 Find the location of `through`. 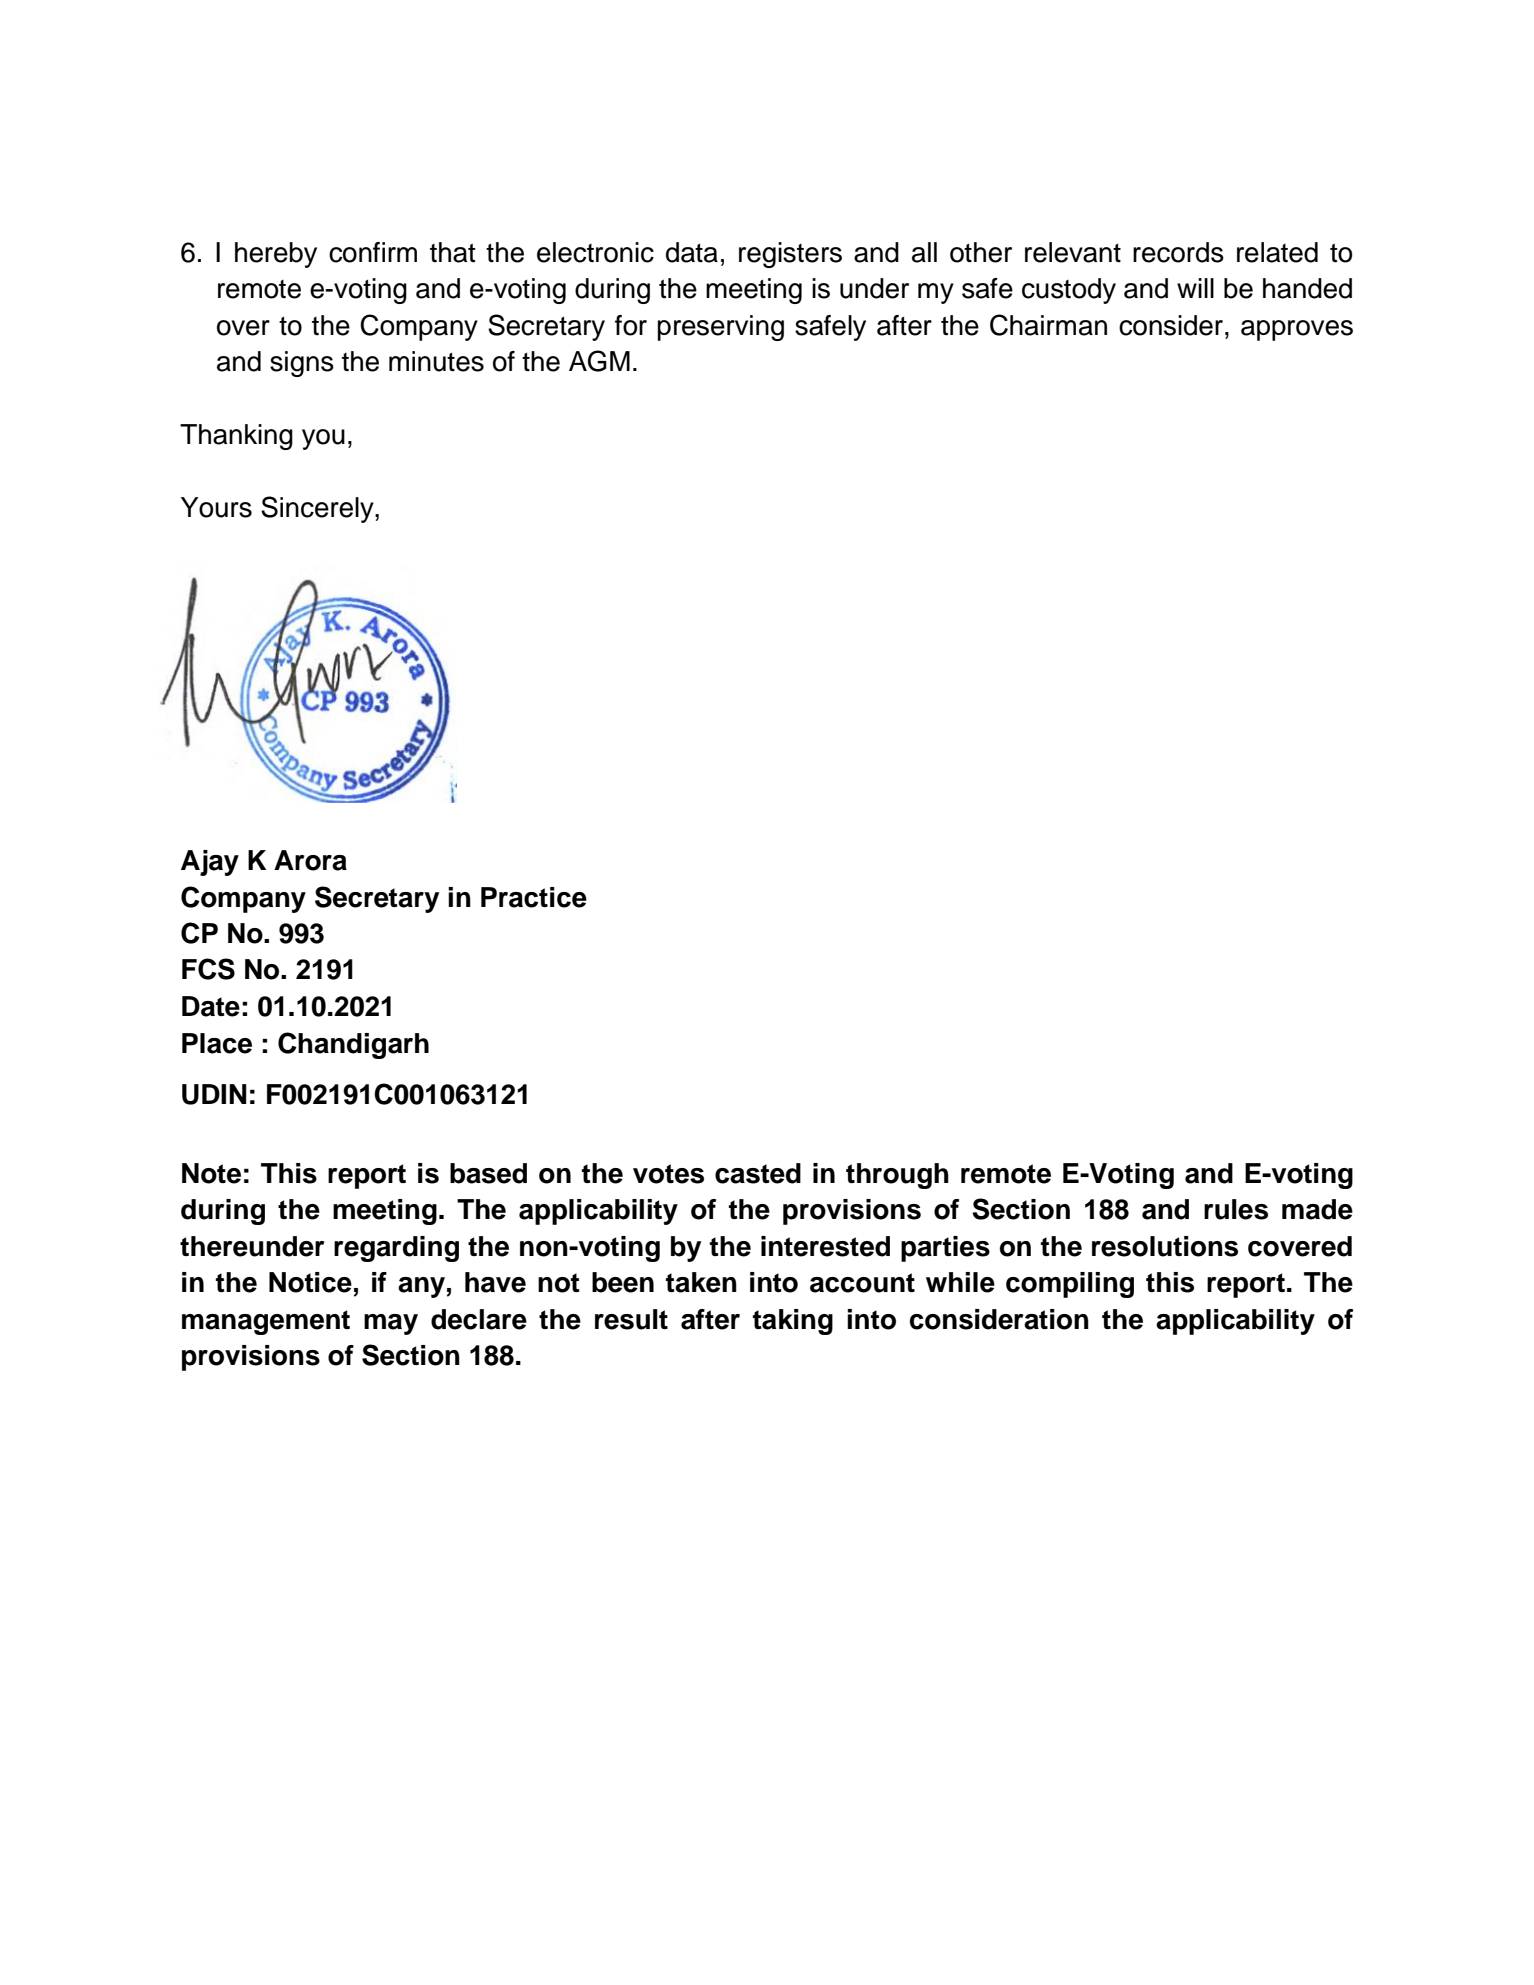

through is located at coordinates (897, 1176).
